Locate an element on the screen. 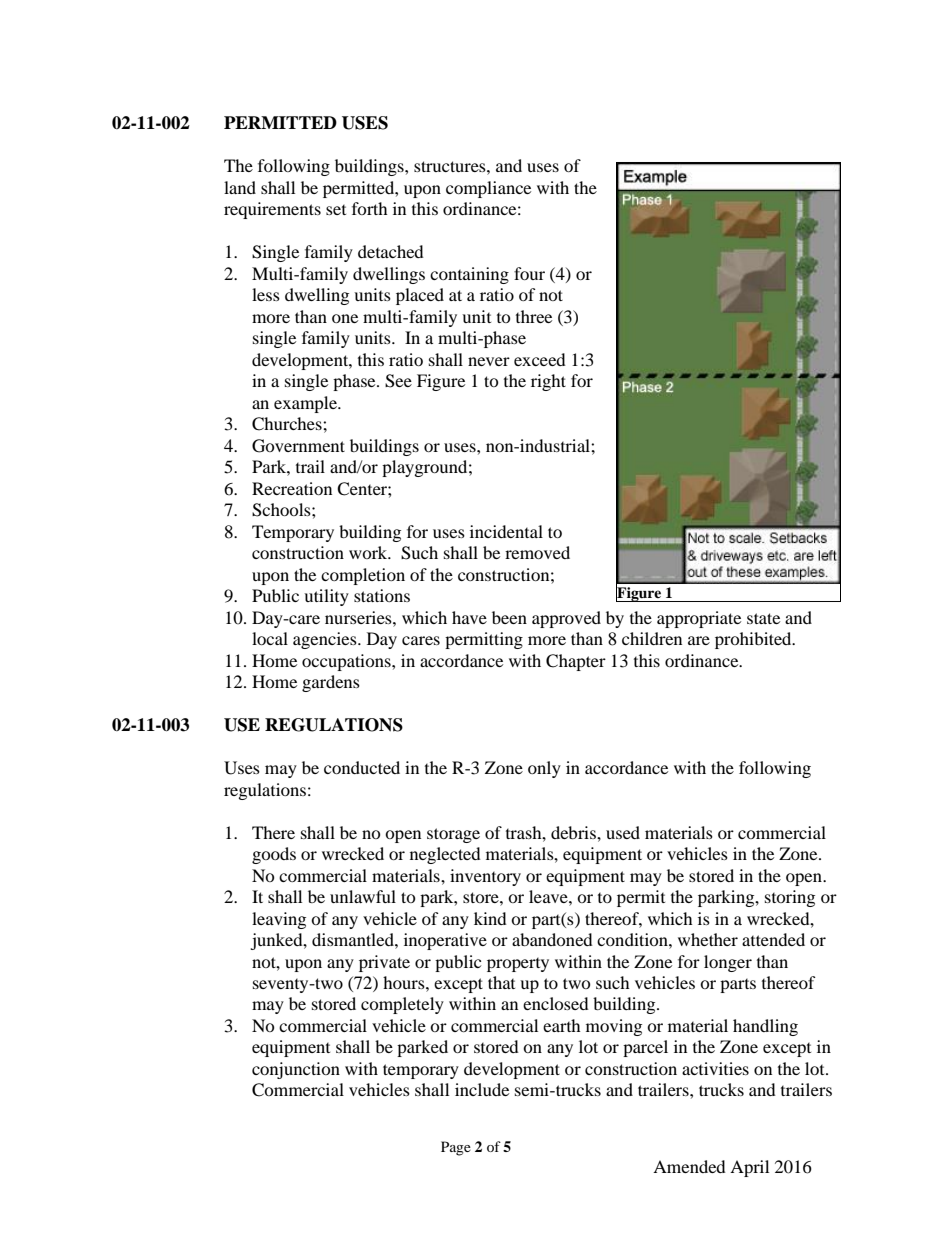  right is located at coordinates (548, 382).
